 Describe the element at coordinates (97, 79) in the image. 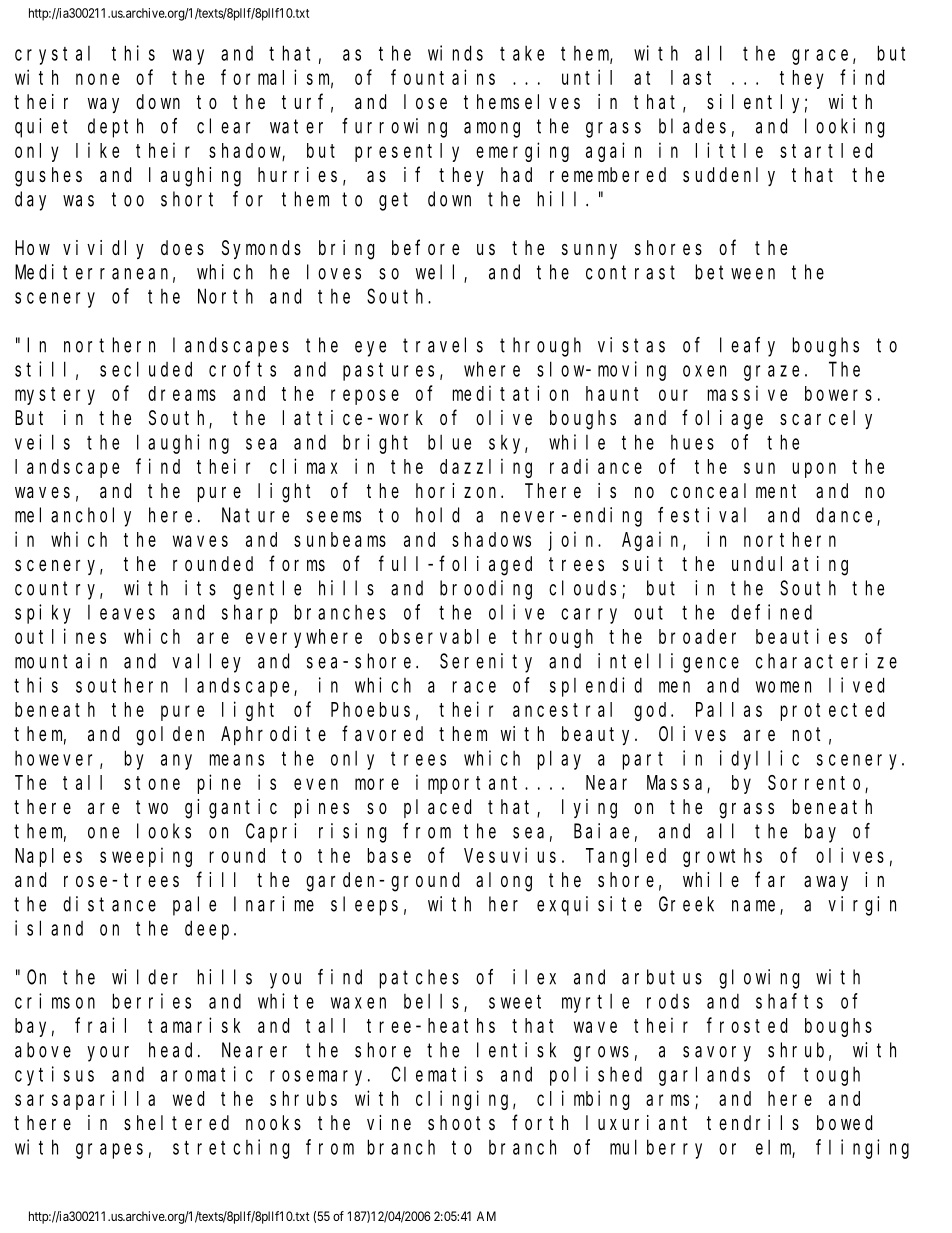

I see `none` at that location.
